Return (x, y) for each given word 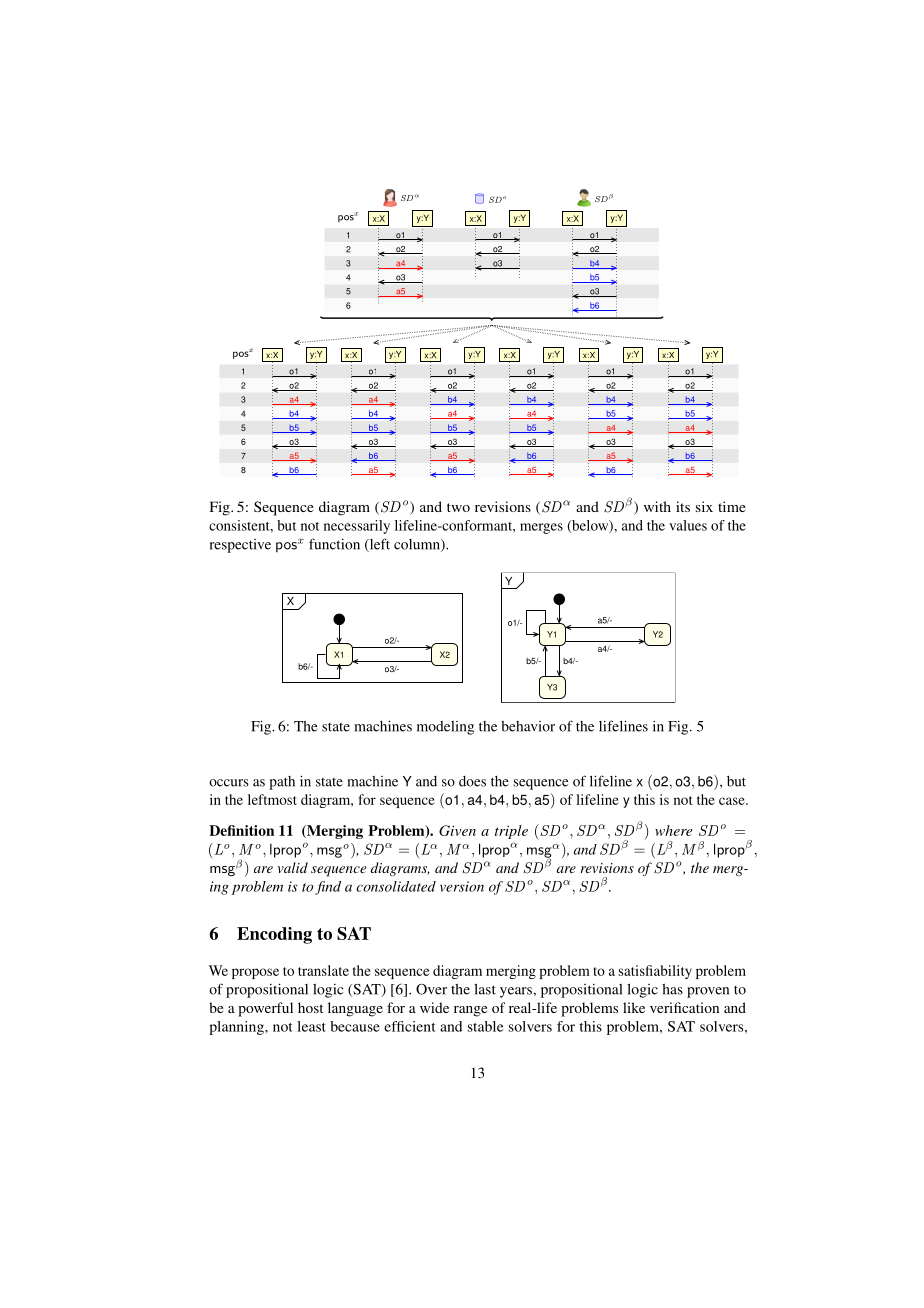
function (334, 544)
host (310, 1007)
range (470, 1011)
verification (684, 1007)
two (458, 507)
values (688, 525)
